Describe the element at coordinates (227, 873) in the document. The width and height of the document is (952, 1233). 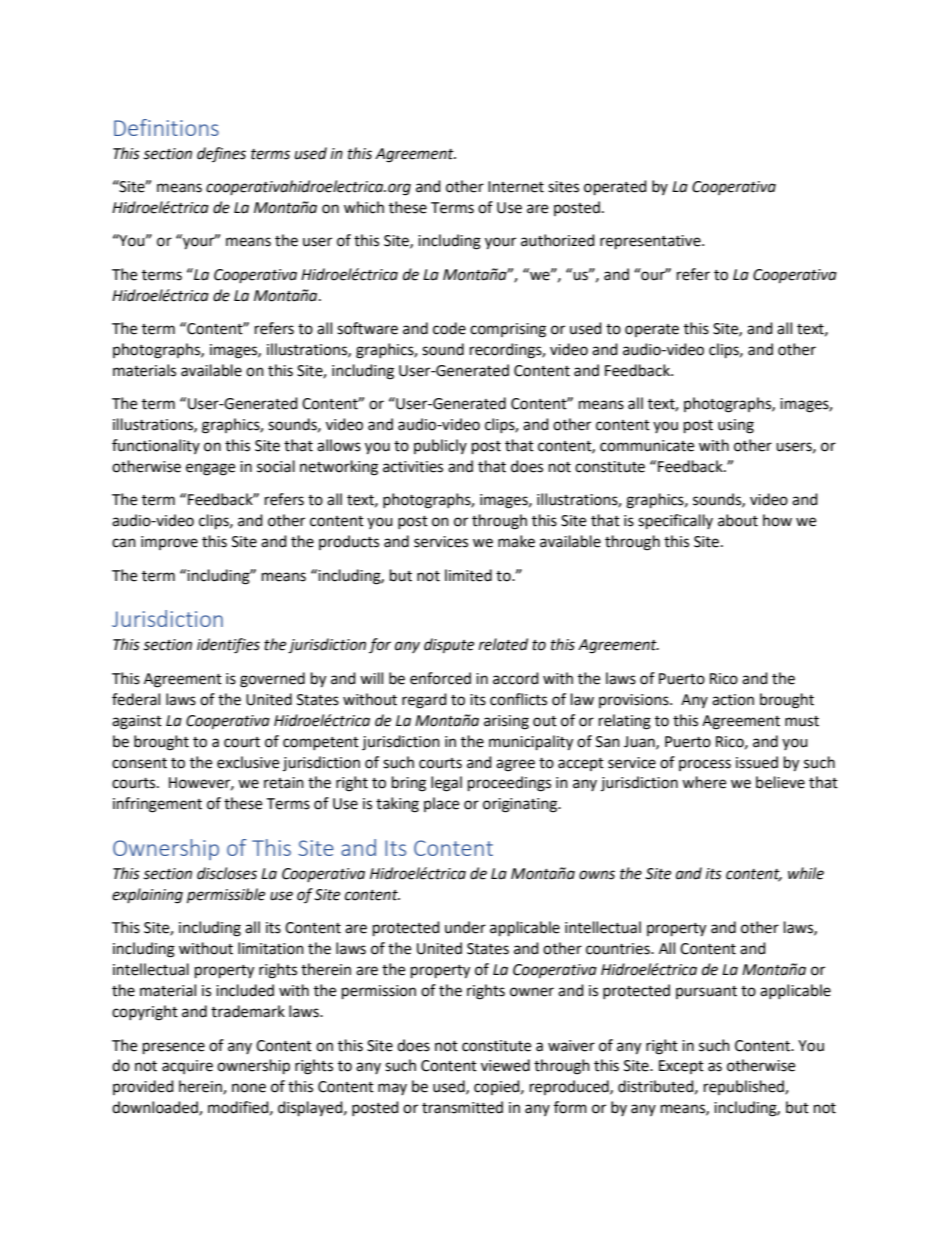
I see `discloses` at that location.
